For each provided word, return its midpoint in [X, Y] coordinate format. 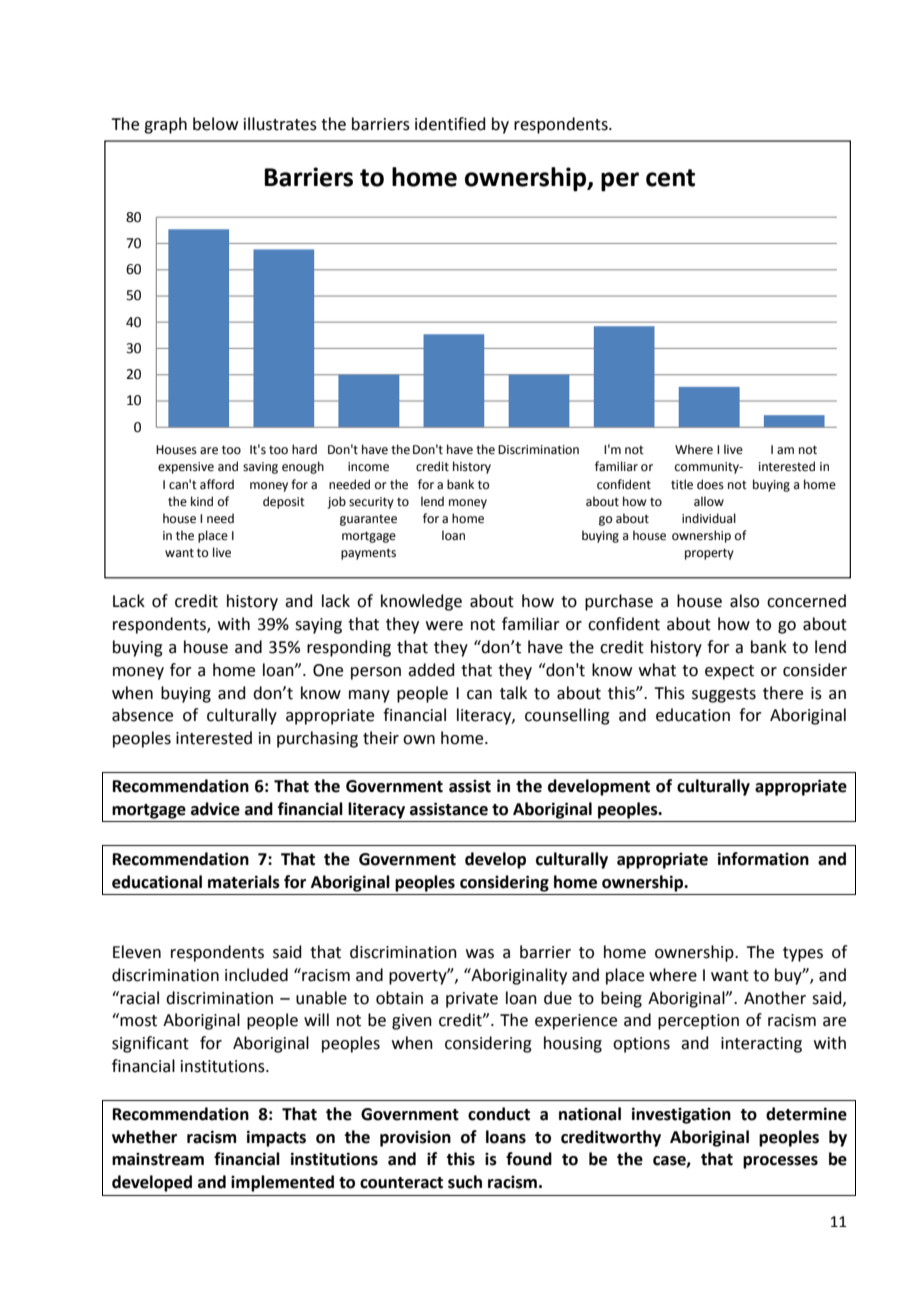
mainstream [158, 1159]
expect [729, 672]
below [215, 124]
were [444, 626]
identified [450, 124]
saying [318, 626]
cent [670, 178]
